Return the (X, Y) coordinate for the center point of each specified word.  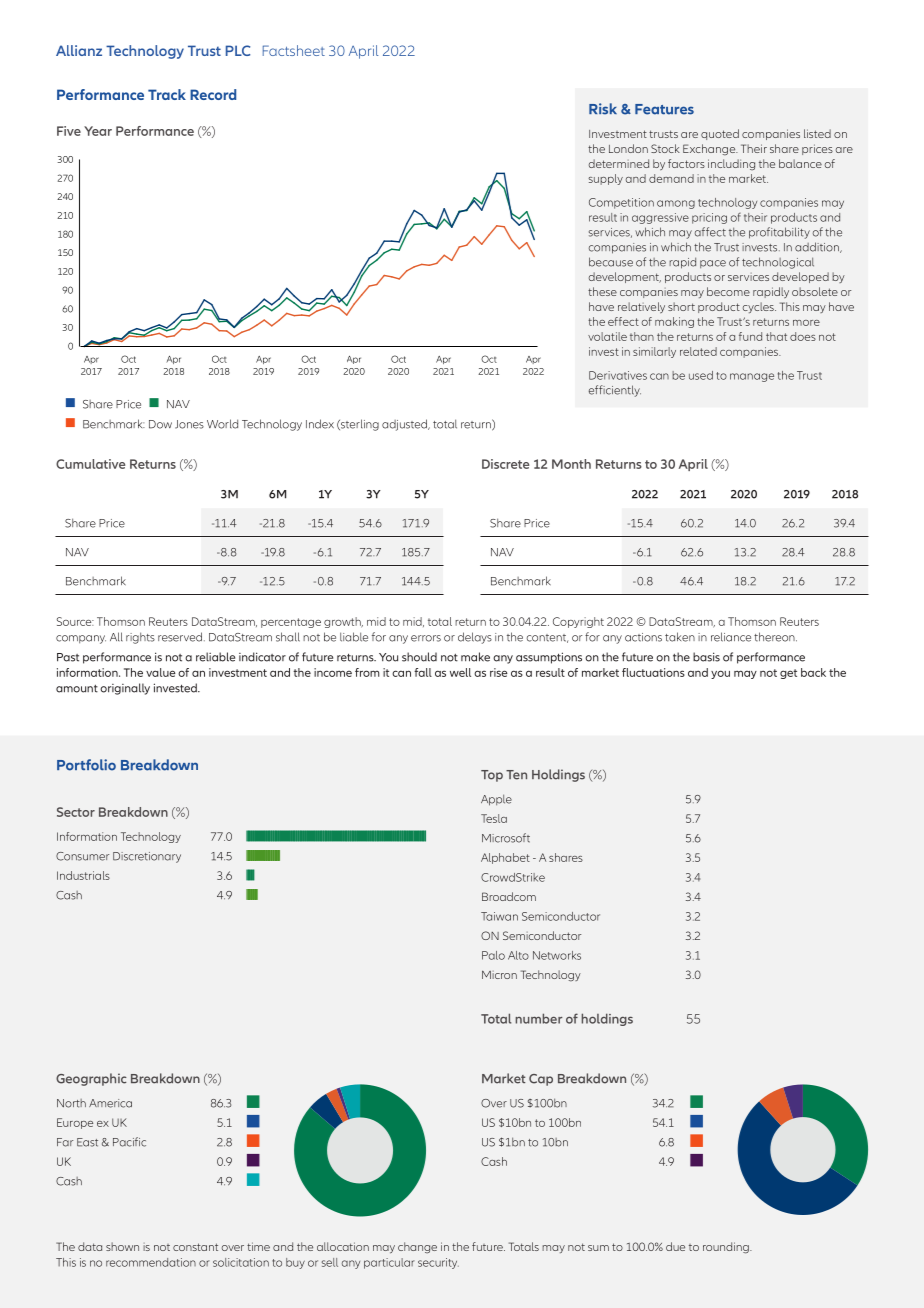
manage (752, 377)
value (161, 672)
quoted (720, 134)
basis (706, 657)
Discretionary (147, 857)
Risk (603, 109)
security (438, 1263)
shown (122, 1246)
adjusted (405, 425)
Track (167, 94)
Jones (189, 424)
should (419, 657)
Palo (493, 955)
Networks (557, 955)
